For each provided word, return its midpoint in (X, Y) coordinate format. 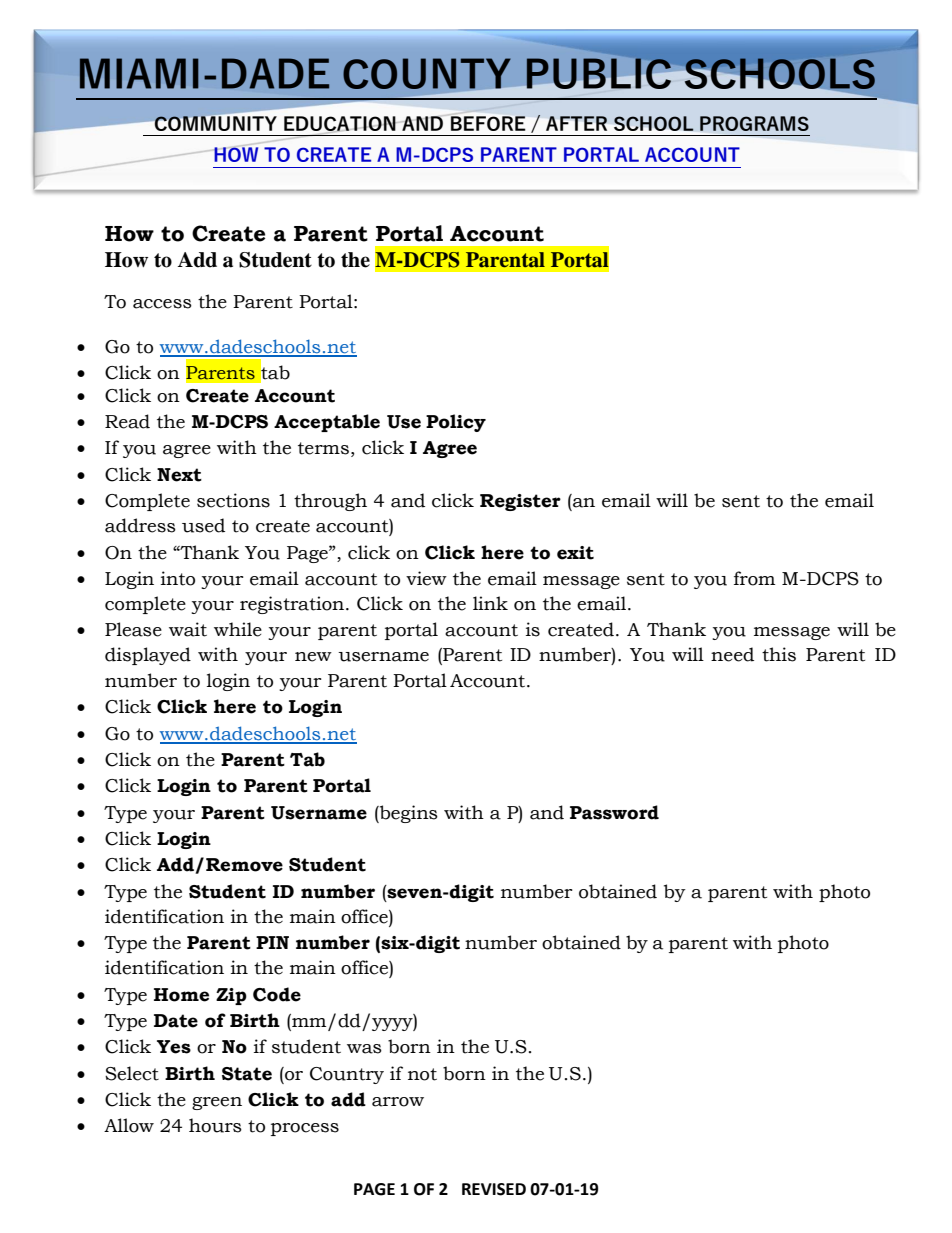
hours (215, 1125)
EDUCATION (340, 124)
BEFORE (488, 122)
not (422, 1074)
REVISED (494, 1189)
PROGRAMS (754, 123)
